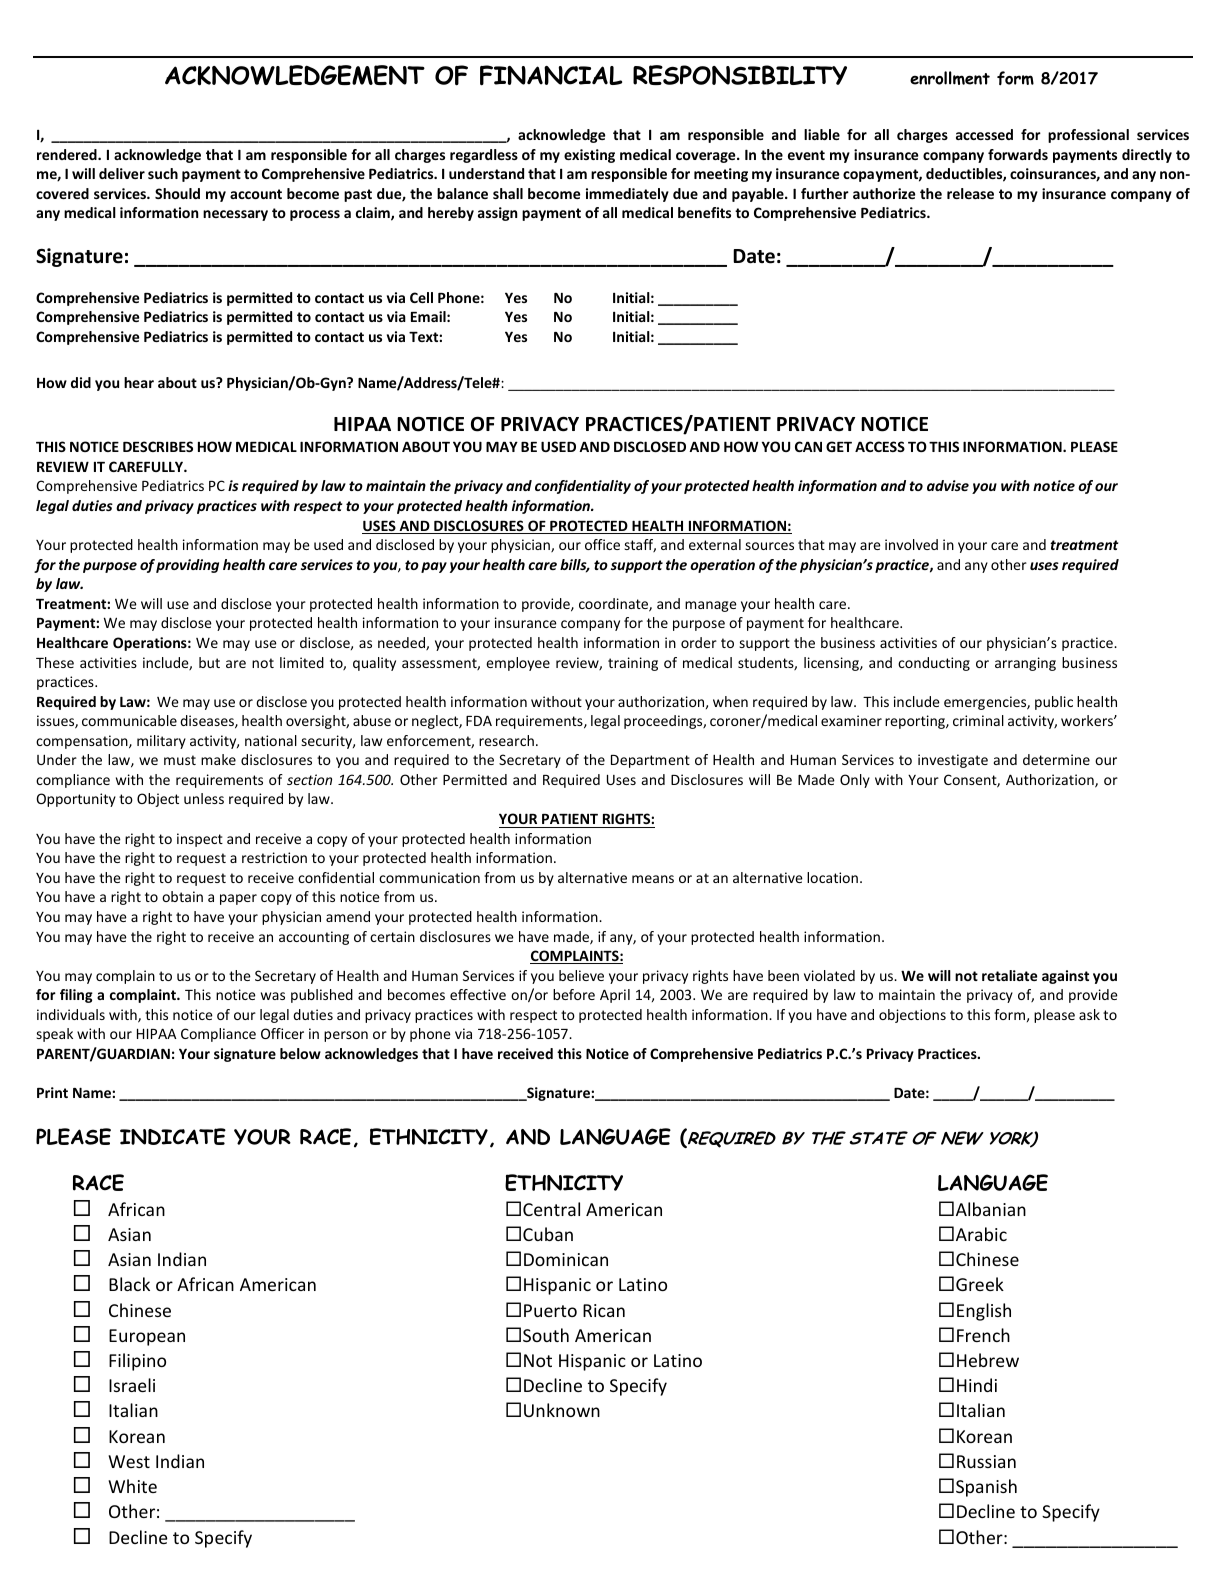 This screenshot has height=1587, width=1226. I want to click on Department, so click(650, 761).
